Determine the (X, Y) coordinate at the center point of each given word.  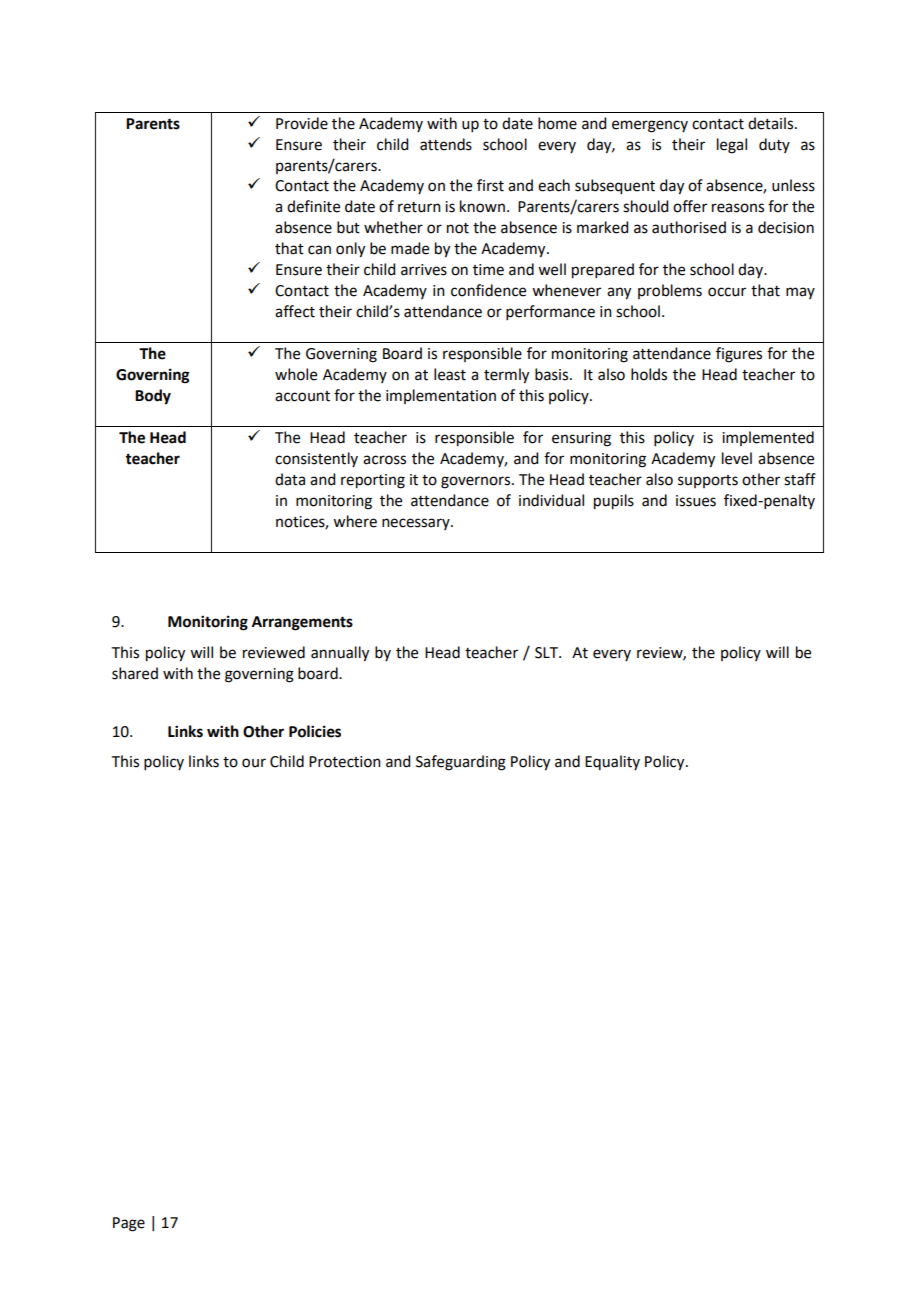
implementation (441, 396)
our (254, 763)
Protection (345, 762)
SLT (548, 653)
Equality (612, 762)
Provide (302, 123)
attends (446, 144)
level (737, 458)
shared (135, 673)
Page (129, 1224)
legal (732, 146)
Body (153, 397)
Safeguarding (461, 763)
